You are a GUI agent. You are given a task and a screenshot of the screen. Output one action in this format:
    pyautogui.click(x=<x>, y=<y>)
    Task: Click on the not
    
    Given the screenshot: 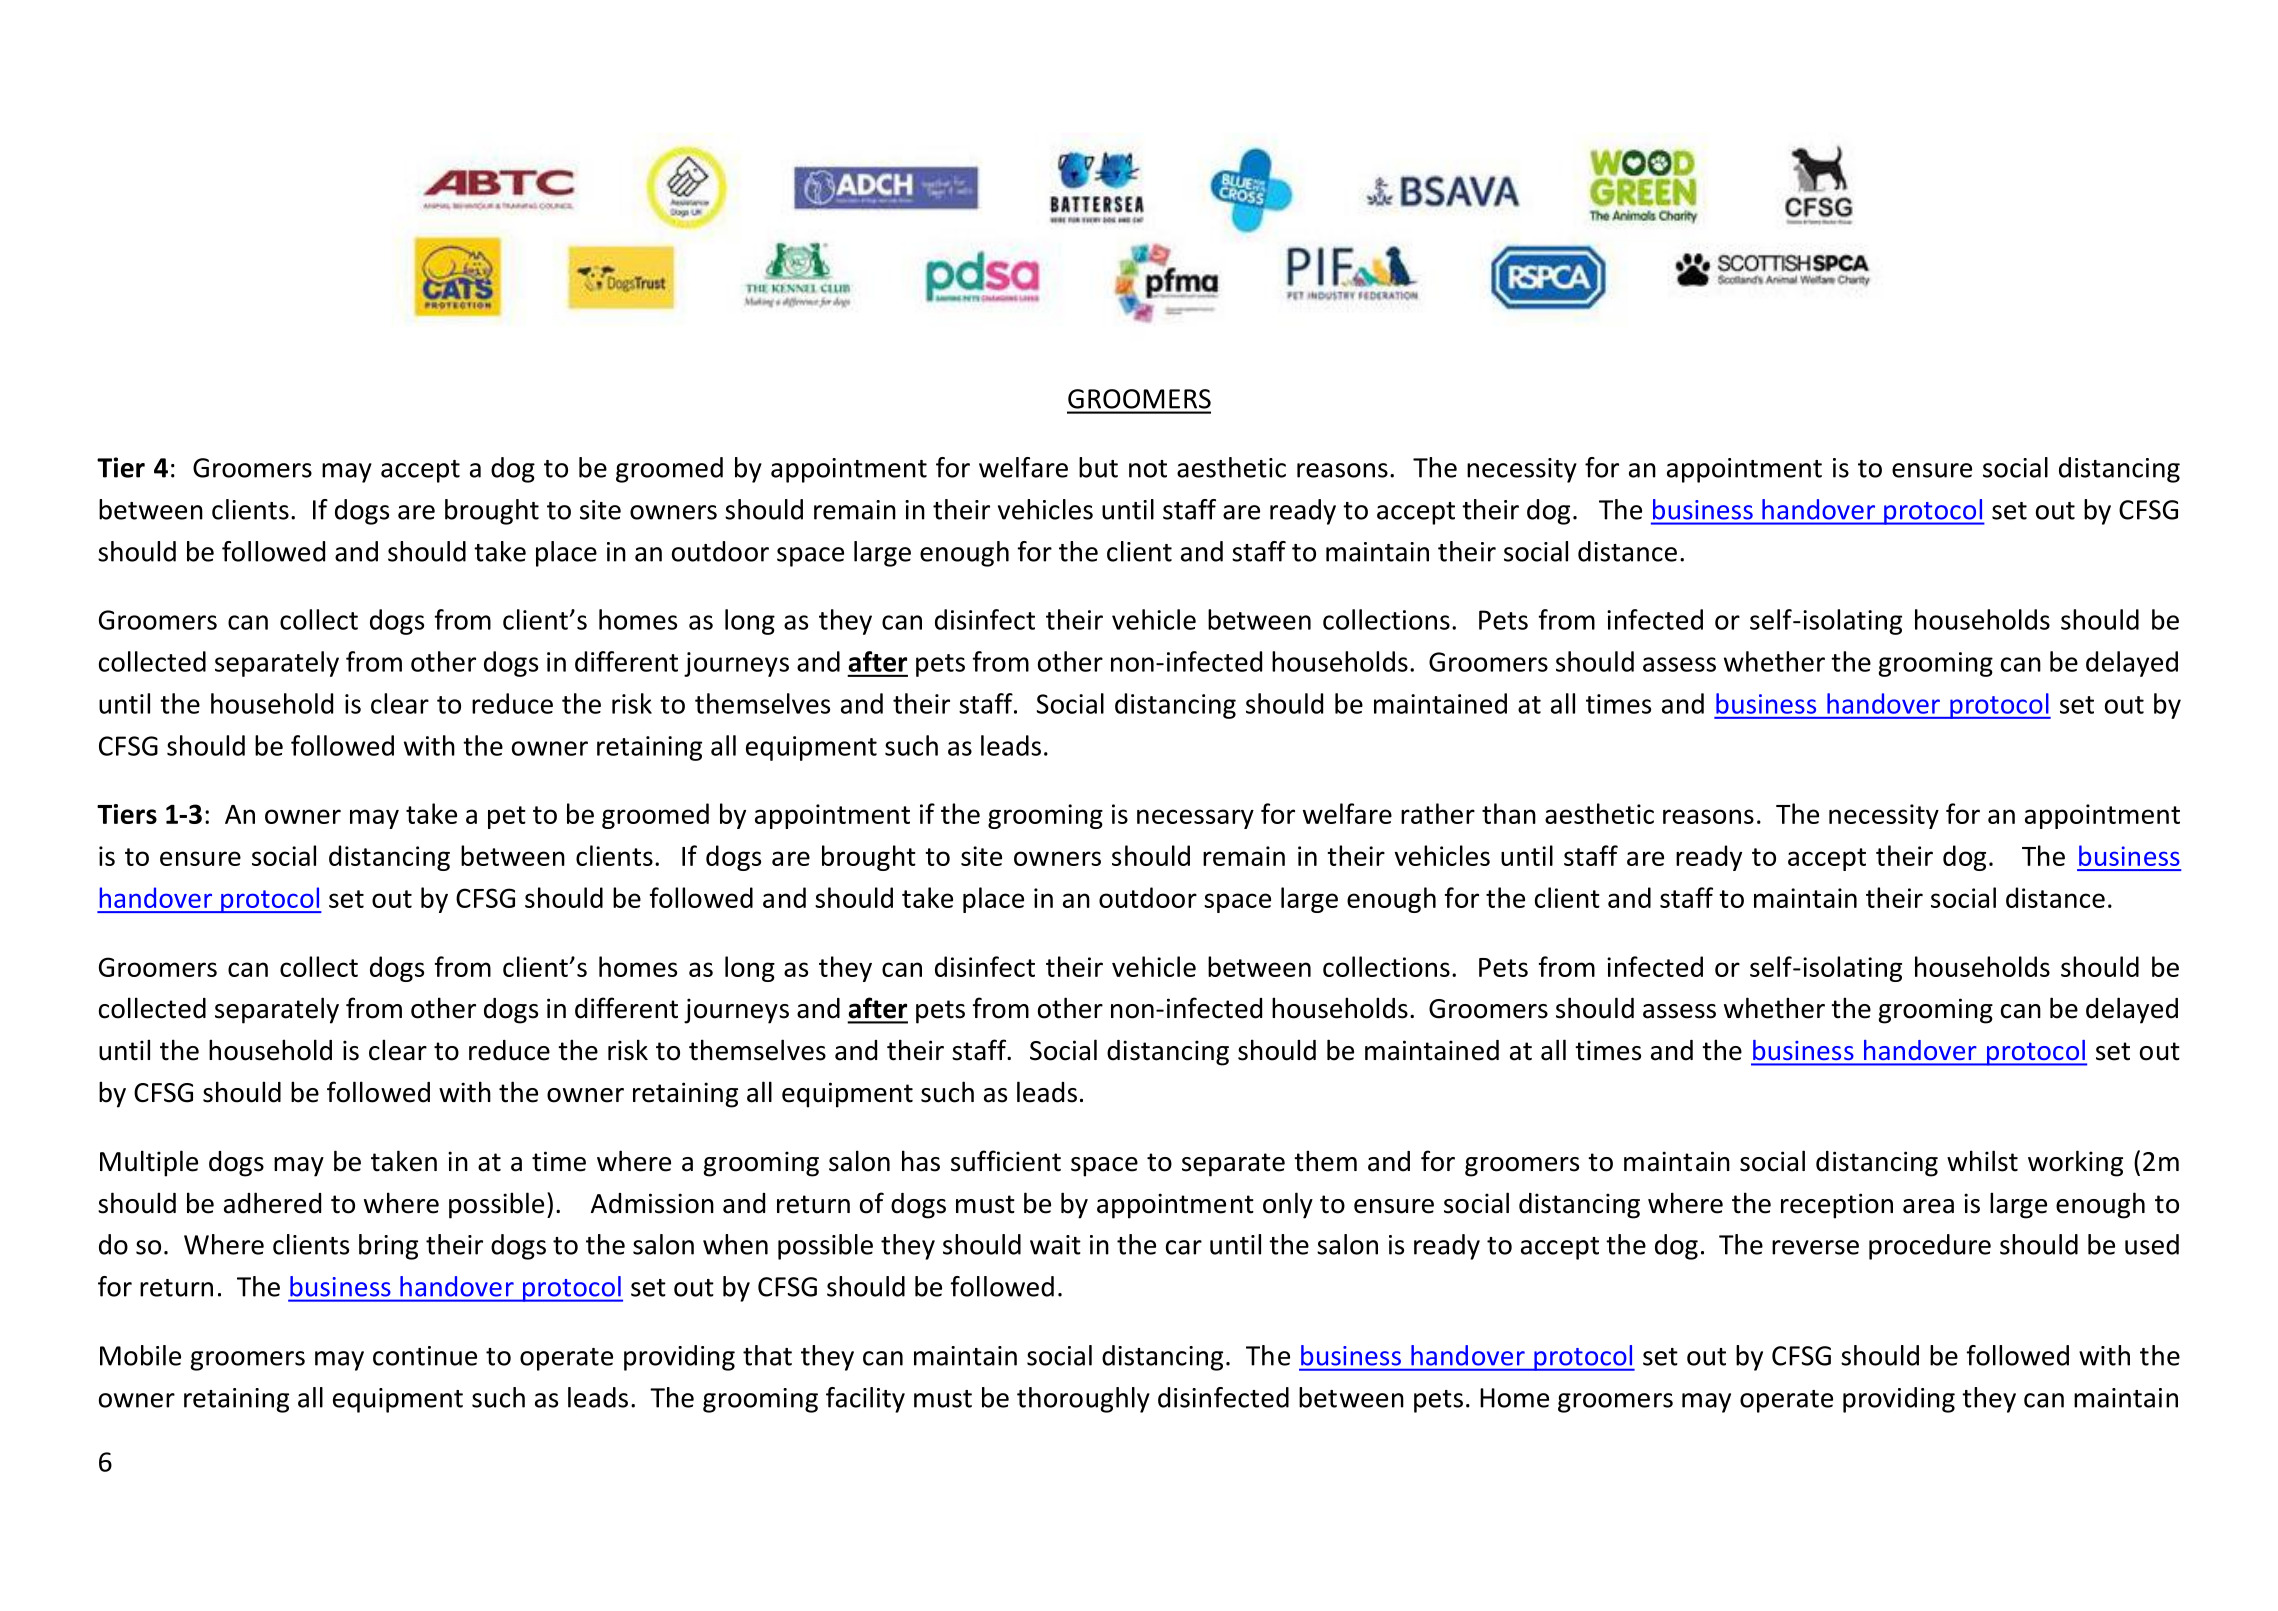 What is the action you would take?
    pyautogui.click(x=1148, y=469)
